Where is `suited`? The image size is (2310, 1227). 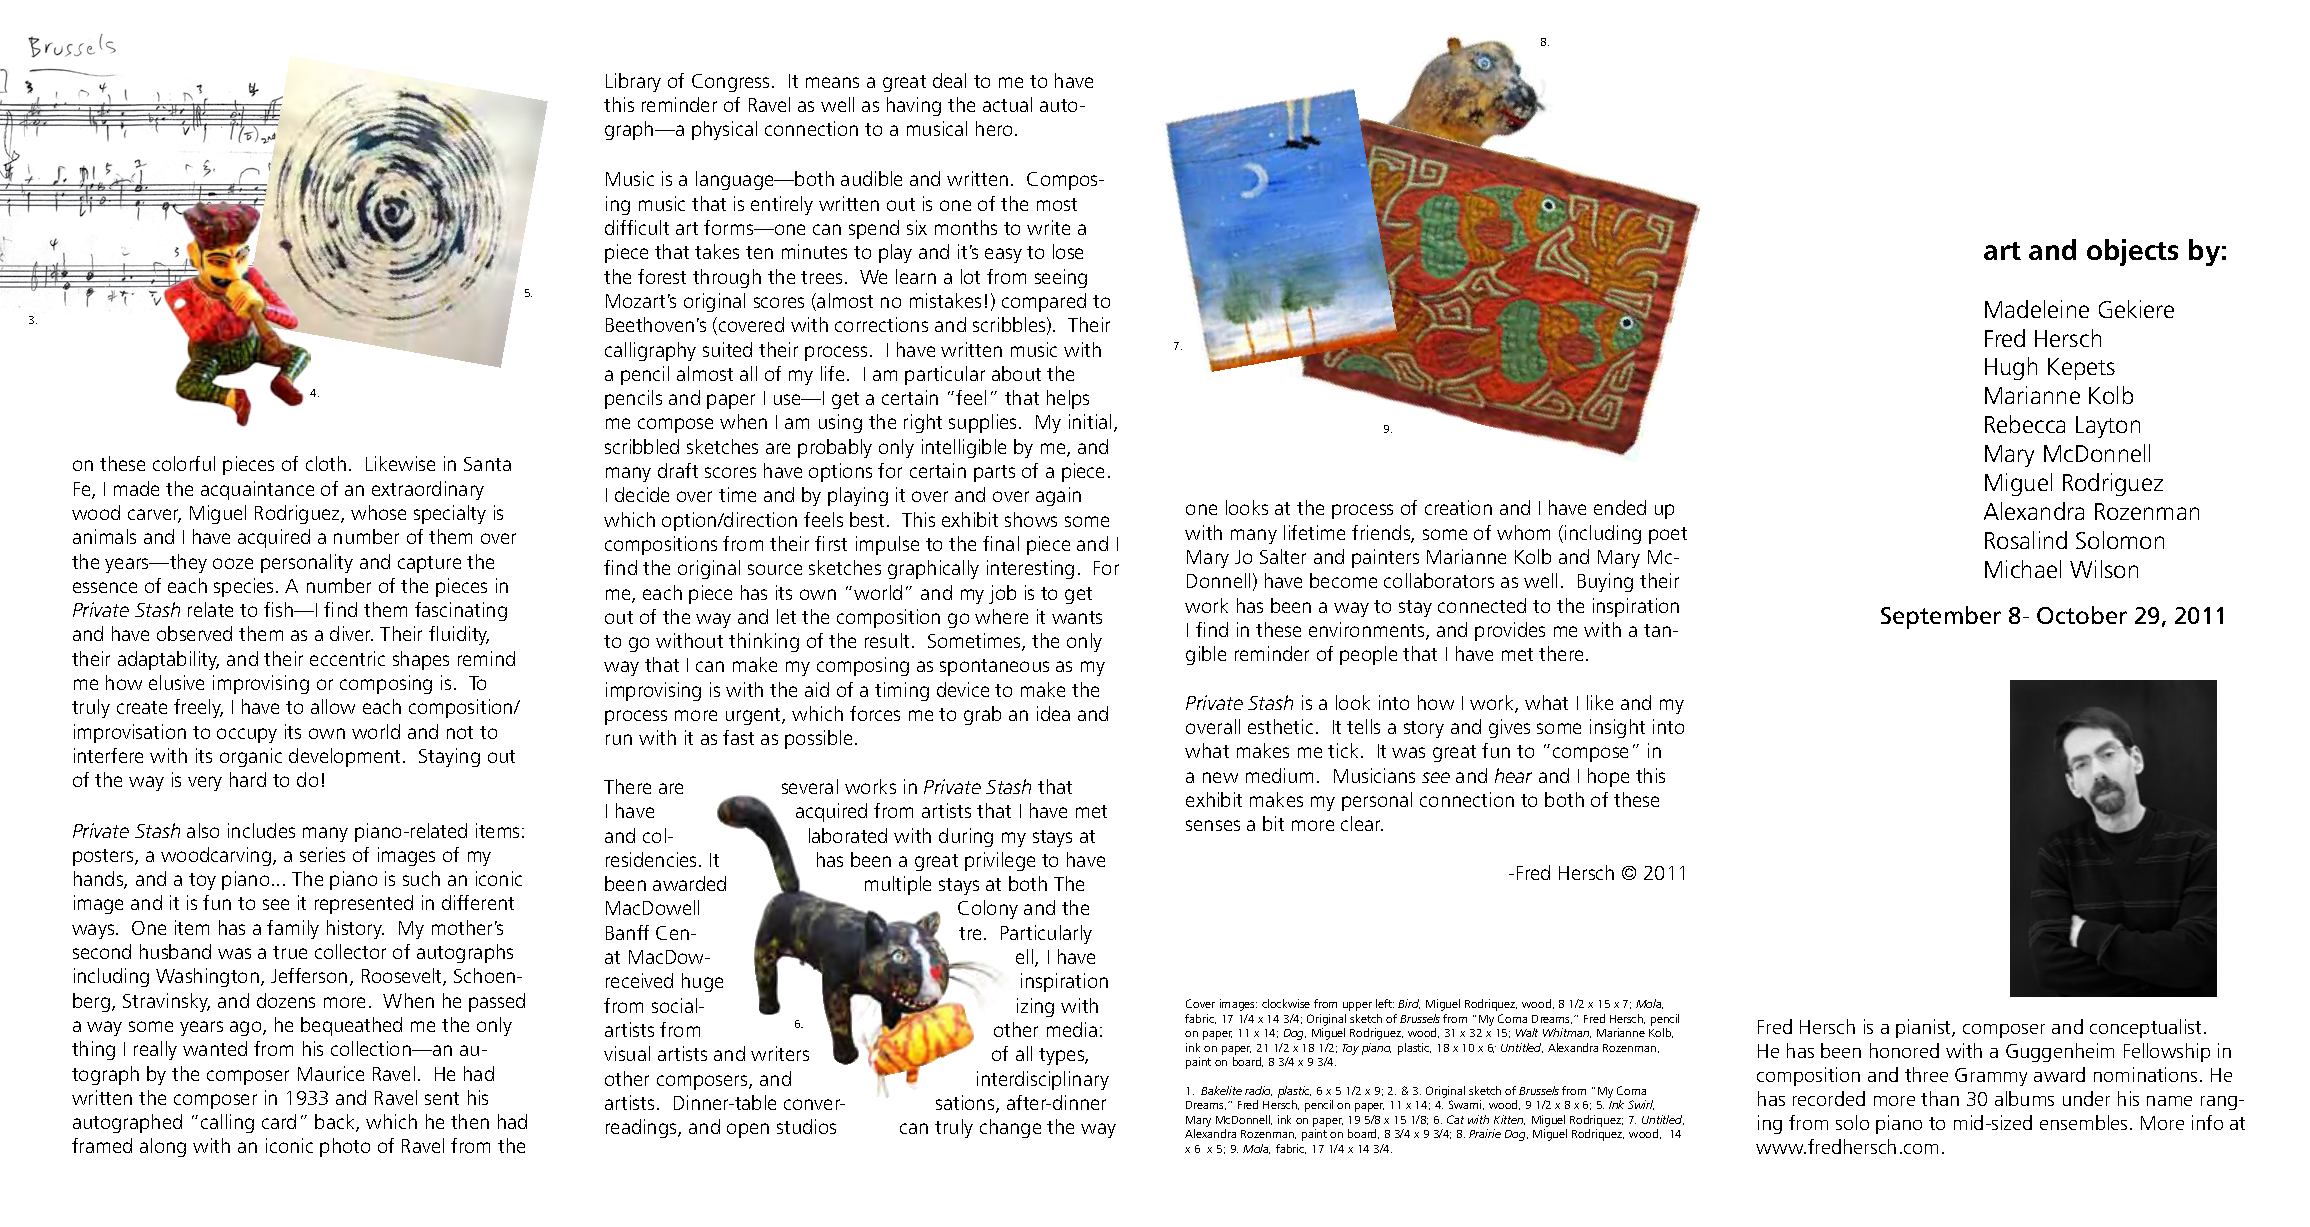
suited is located at coordinates (727, 349).
